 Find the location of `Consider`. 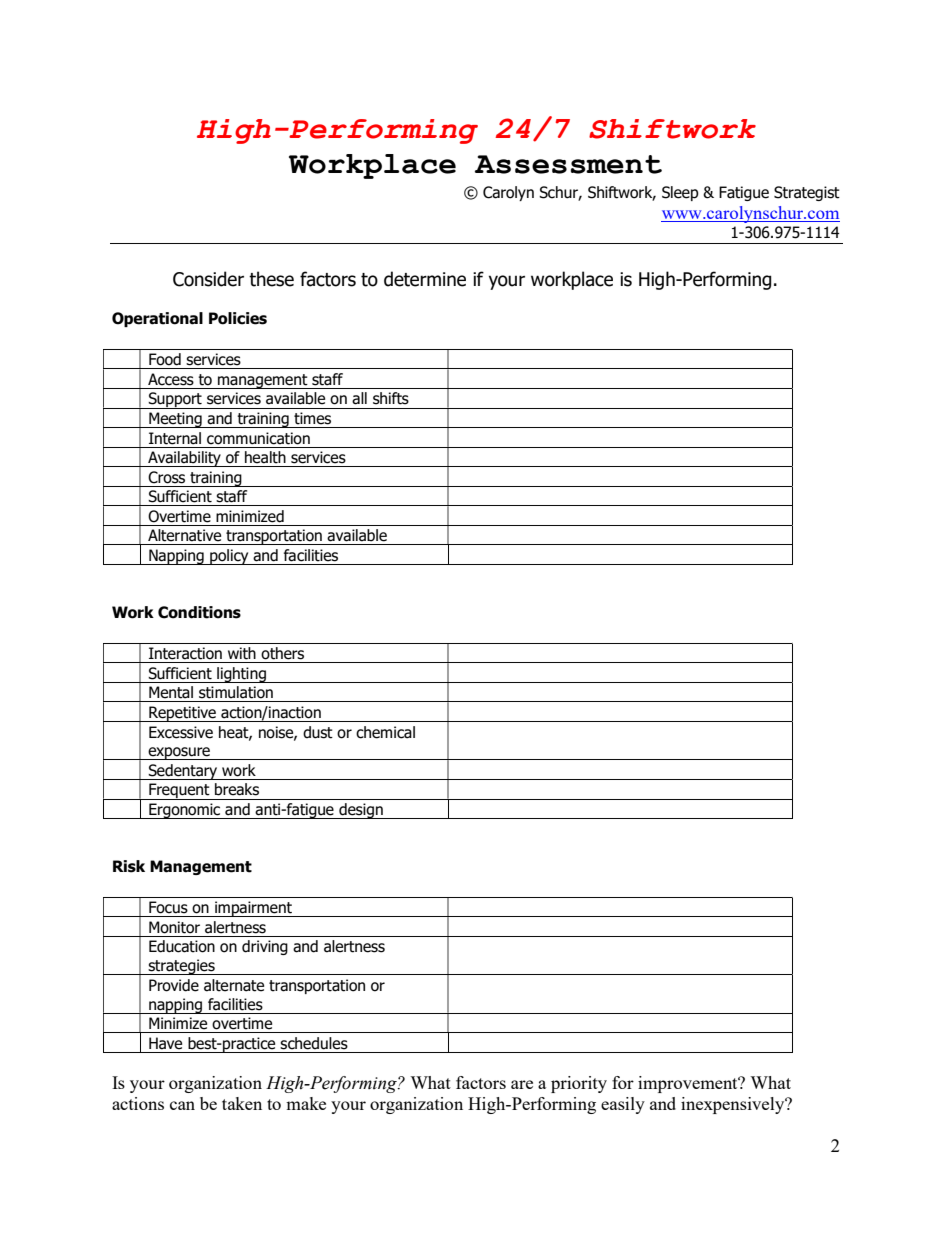

Consider is located at coordinates (208, 279).
